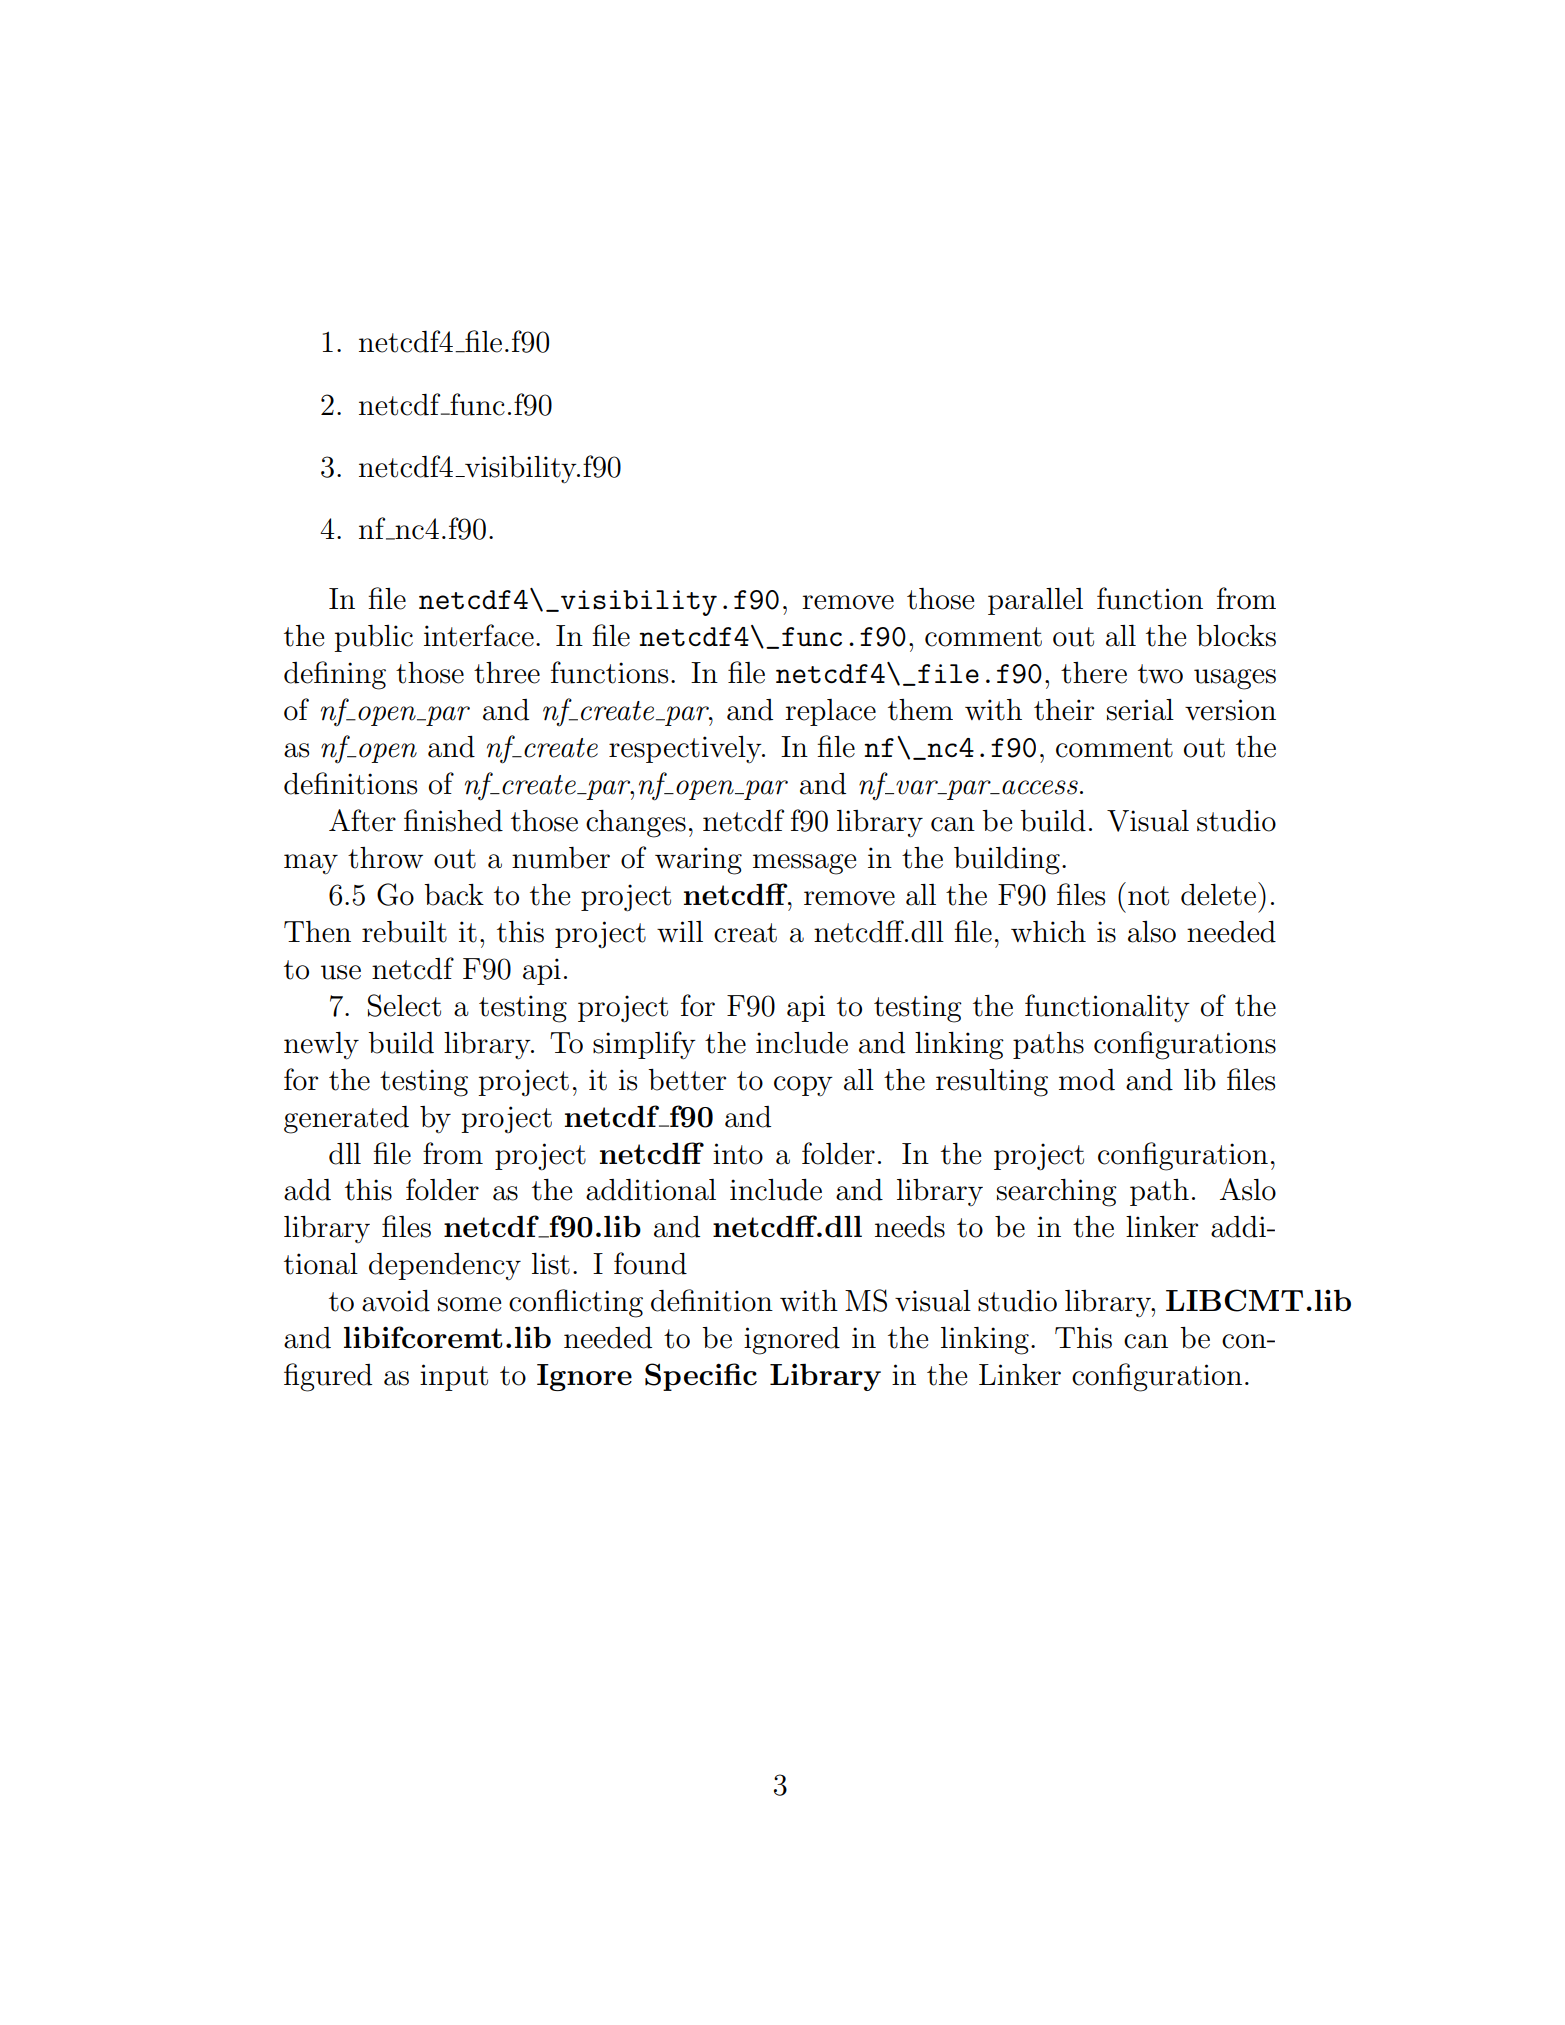 This screenshot has width=1565, height=2025. Describe the element at coordinates (804, 864) in the screenshot. I see `message` at that location.
